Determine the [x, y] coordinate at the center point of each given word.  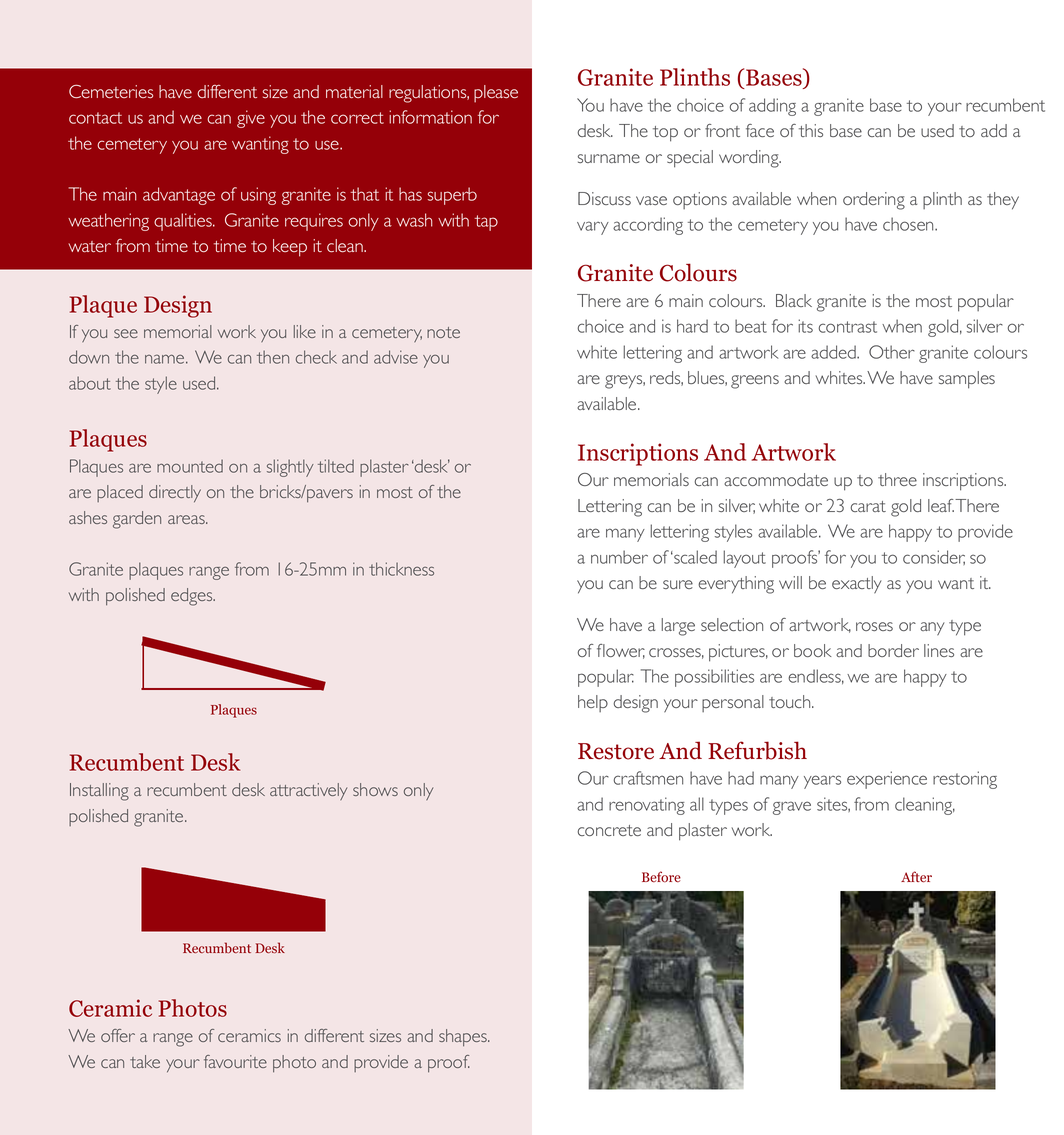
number [619, 557]
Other [892, 352]
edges [193, 597]
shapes [464, 1037]
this [811, 130]
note [443, 332]
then [273, 357]
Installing [99, 792]
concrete [609, 830]
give [251, 119]
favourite [235, 1061]
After [916, 877]
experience [887, 780]
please [496, 94]
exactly [857, 585]
